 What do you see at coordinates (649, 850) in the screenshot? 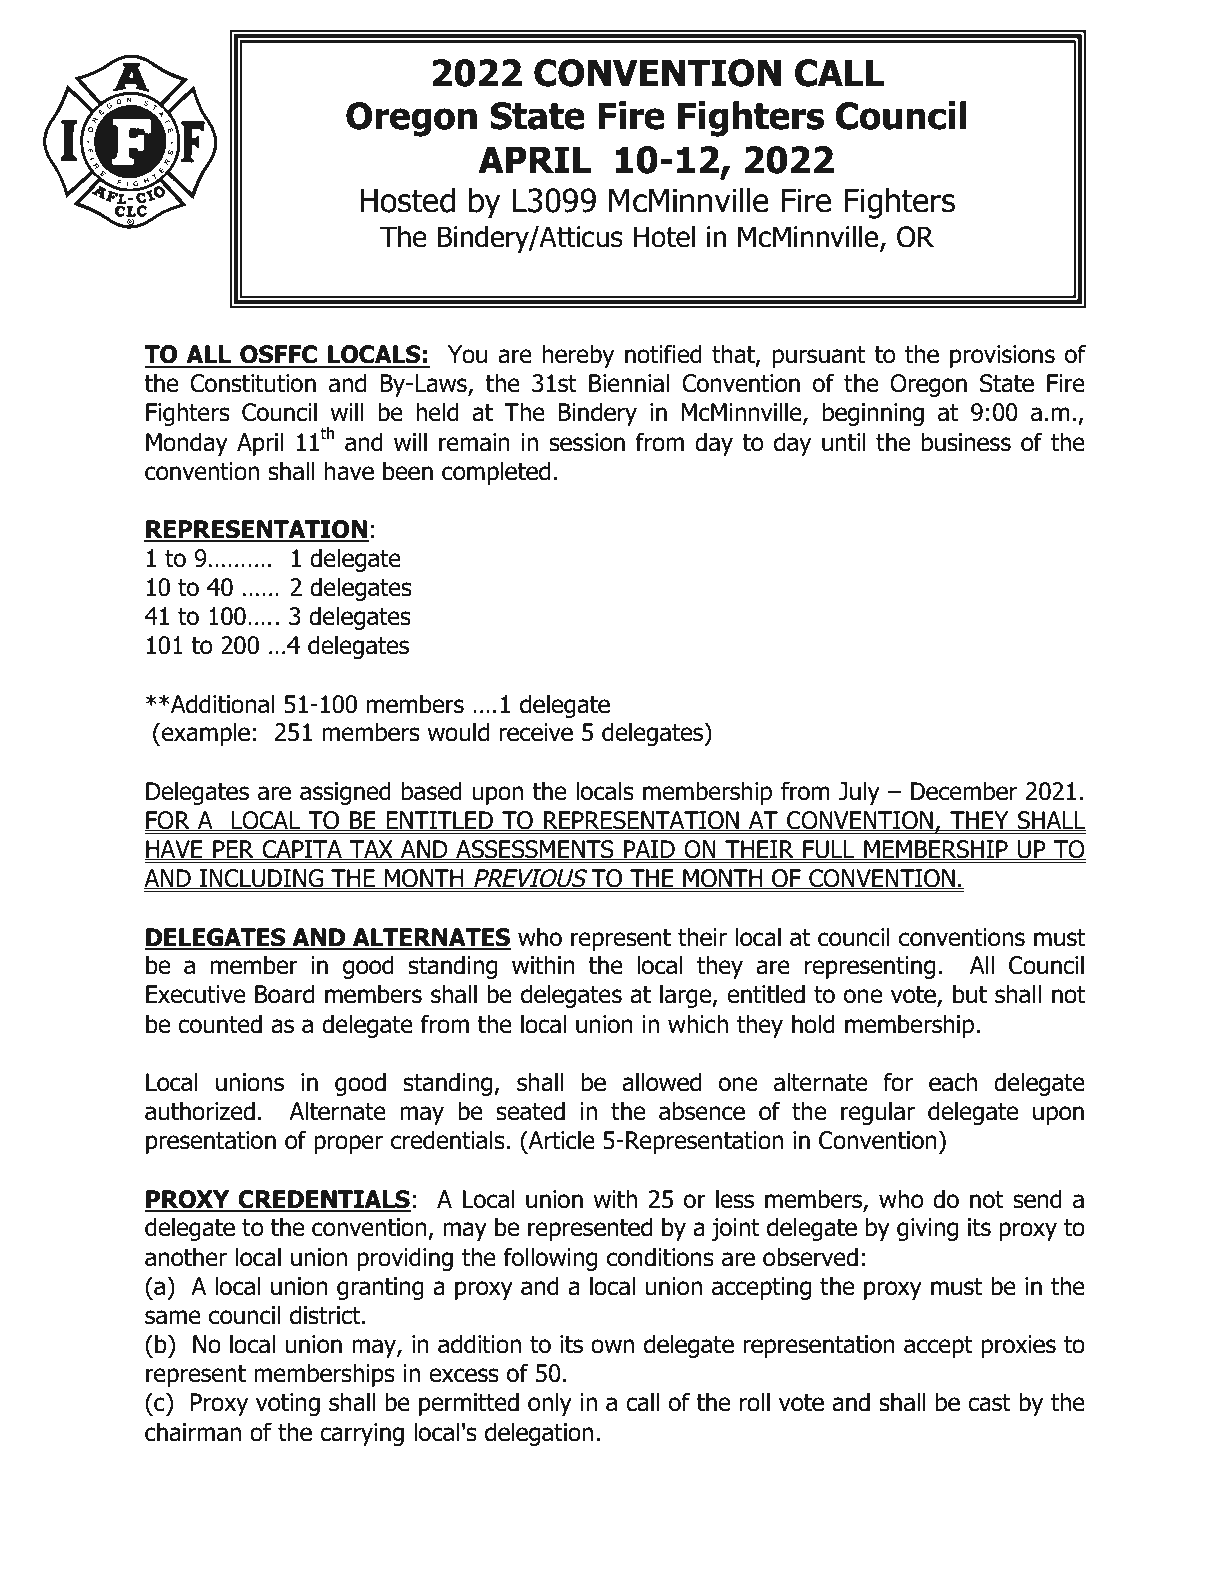
I see `PAID` at bounding box center [649, 850].
